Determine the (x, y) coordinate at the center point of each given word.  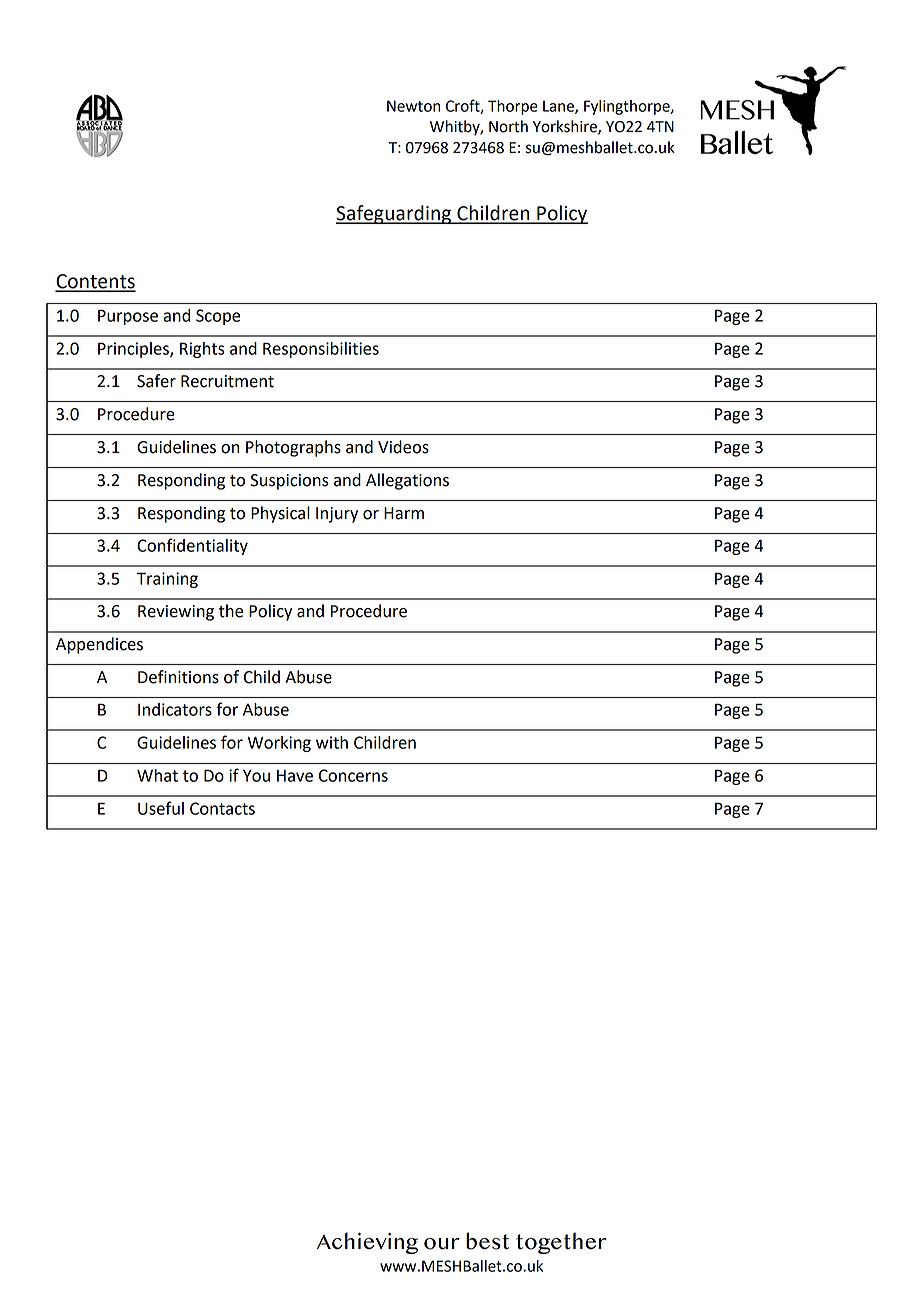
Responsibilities (321, 350)
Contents (95, 282)
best (487, 1241)
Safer (156, 381)
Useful (161, 808)
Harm (404, 513)
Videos (403, 447)
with (332, 742)
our (442, 1244)
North (508, 126)
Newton (413, 106)
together (561, 1243)
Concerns (353, 775)
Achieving (367, 1243)
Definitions (178, 677)
